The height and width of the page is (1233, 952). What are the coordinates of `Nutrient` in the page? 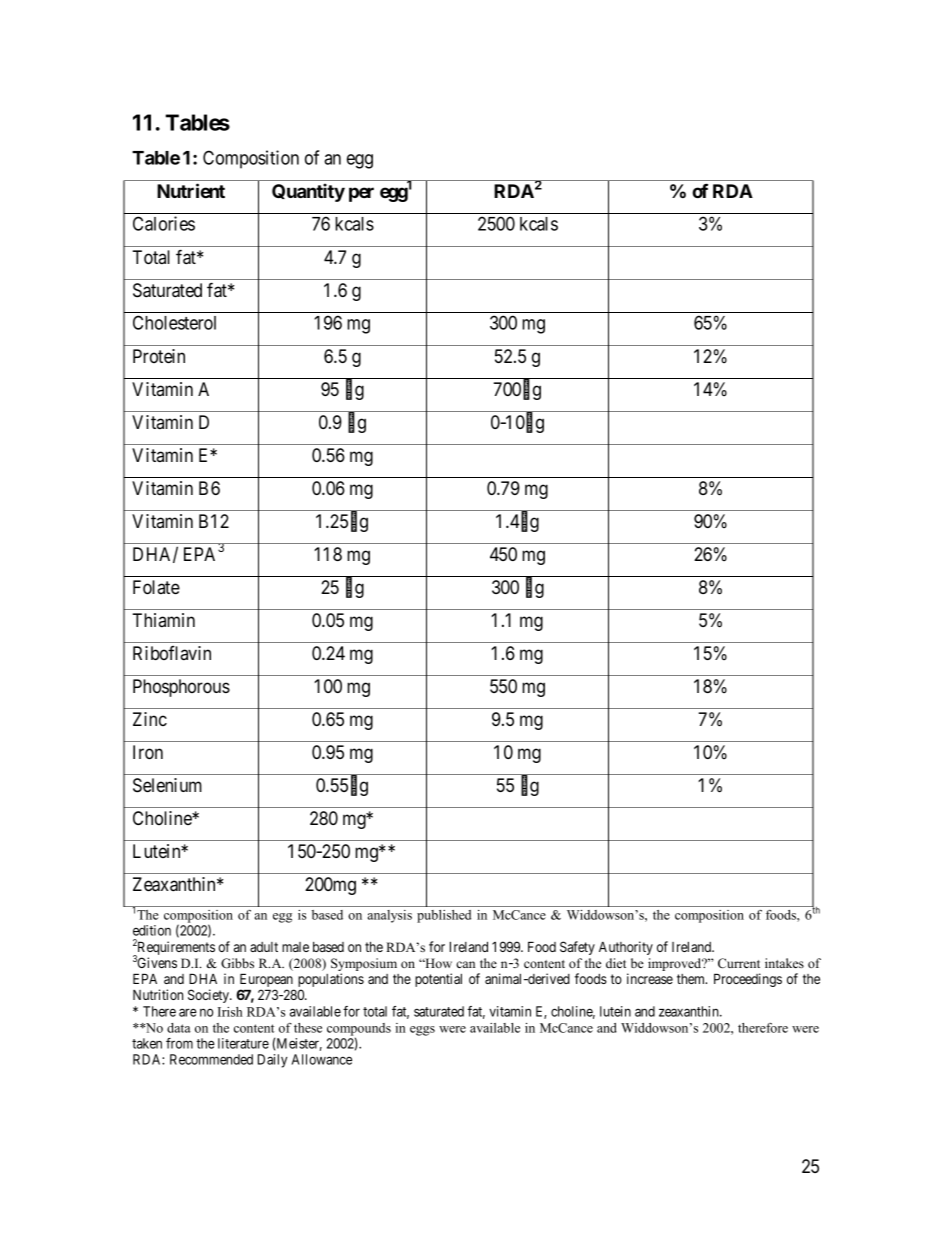 It's located at (191, 190).
